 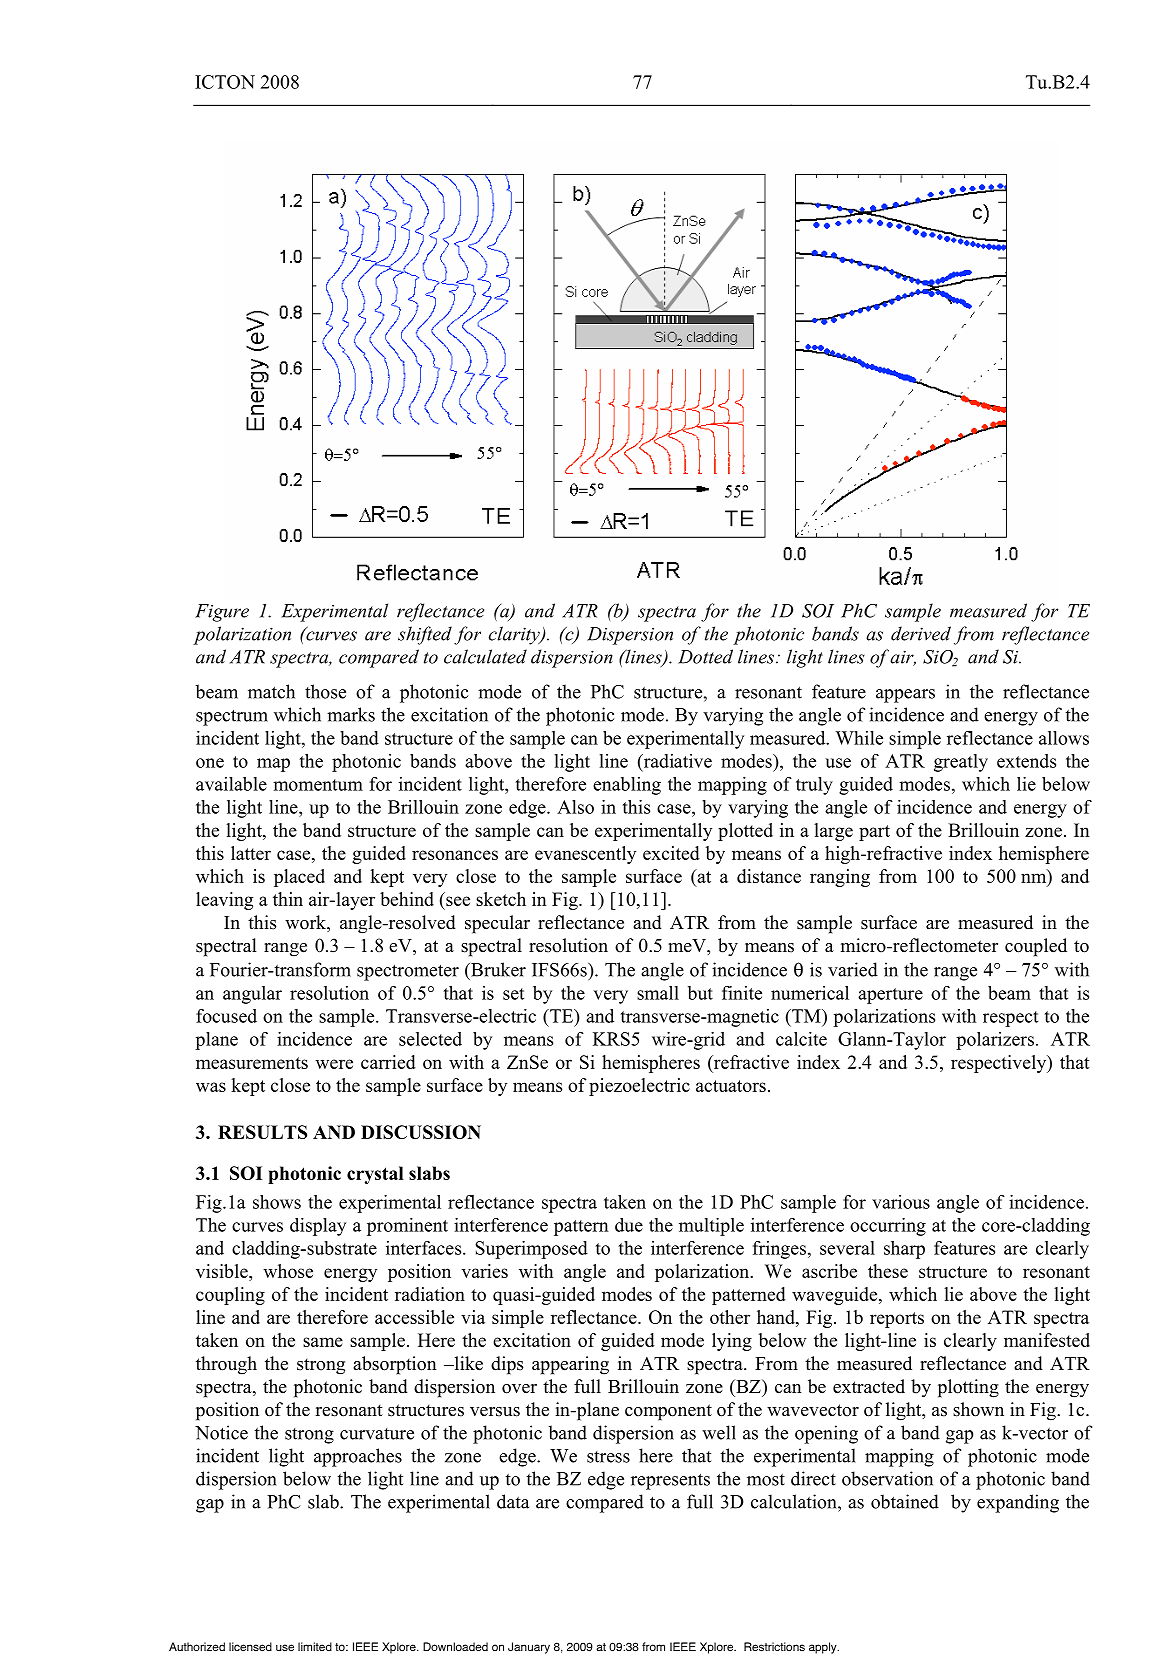 I want to click on derived, so click(x=921, y=633).
